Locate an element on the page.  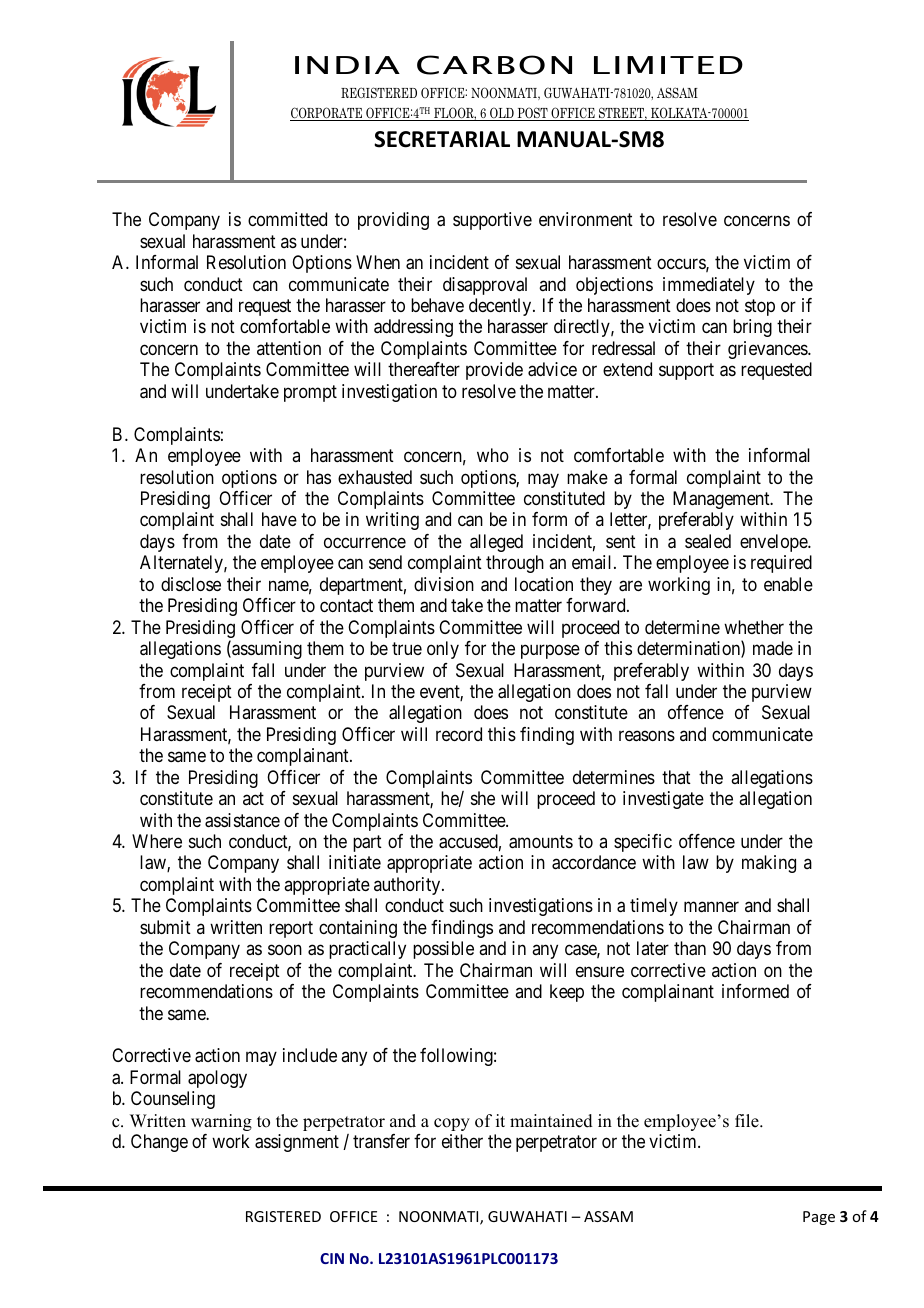
LIMITED is located at coordinates (668, 65).
